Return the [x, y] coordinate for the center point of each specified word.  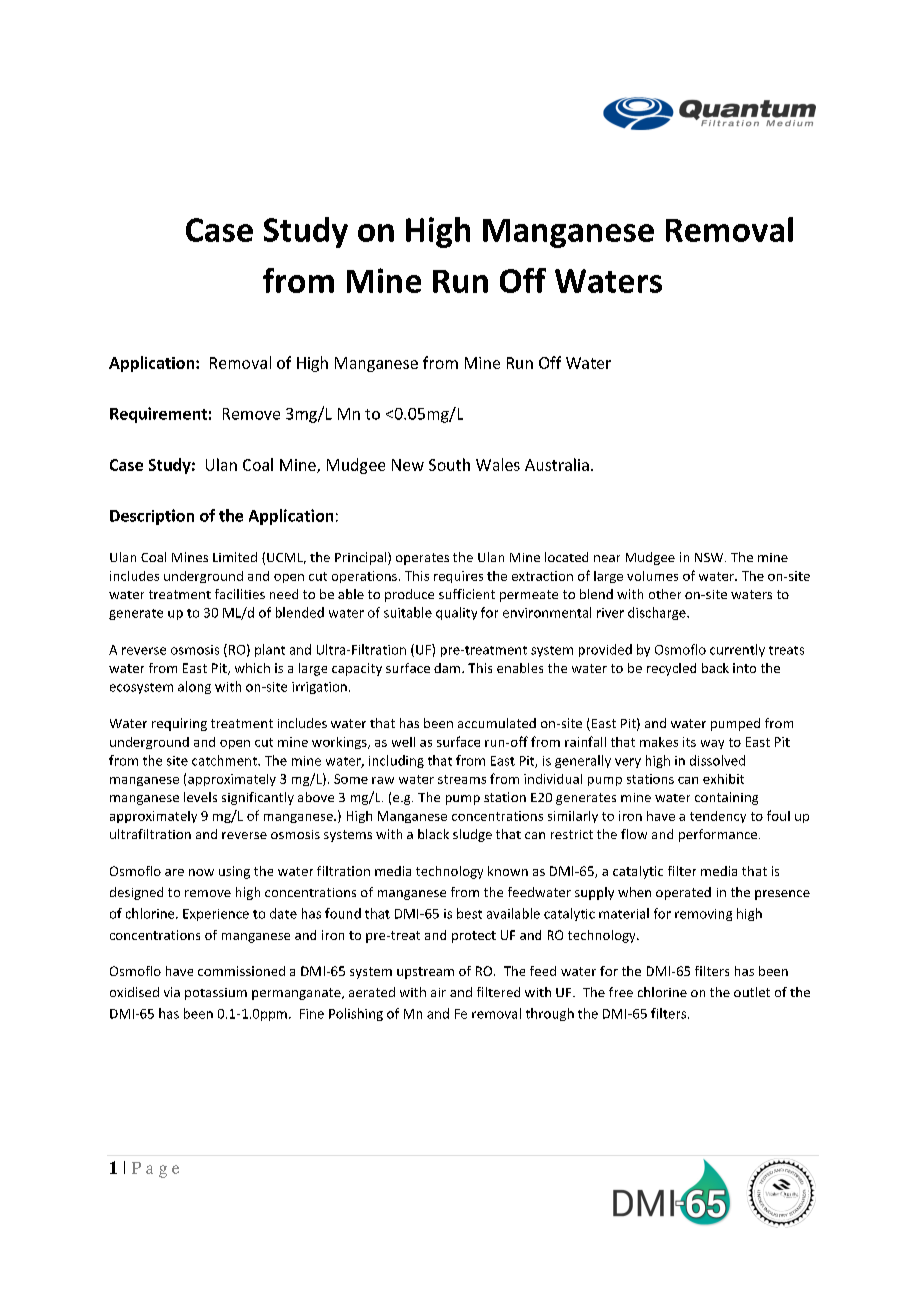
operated [683, 893]
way [712, 744]
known [508, 871]
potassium [216, 994]
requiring [179, 724]
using [234, 872]
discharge [658, 613]
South [449, 464]
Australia [557, 464]
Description [152, 517]
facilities [240, 594]
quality [456, 613]
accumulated [497, 723]
